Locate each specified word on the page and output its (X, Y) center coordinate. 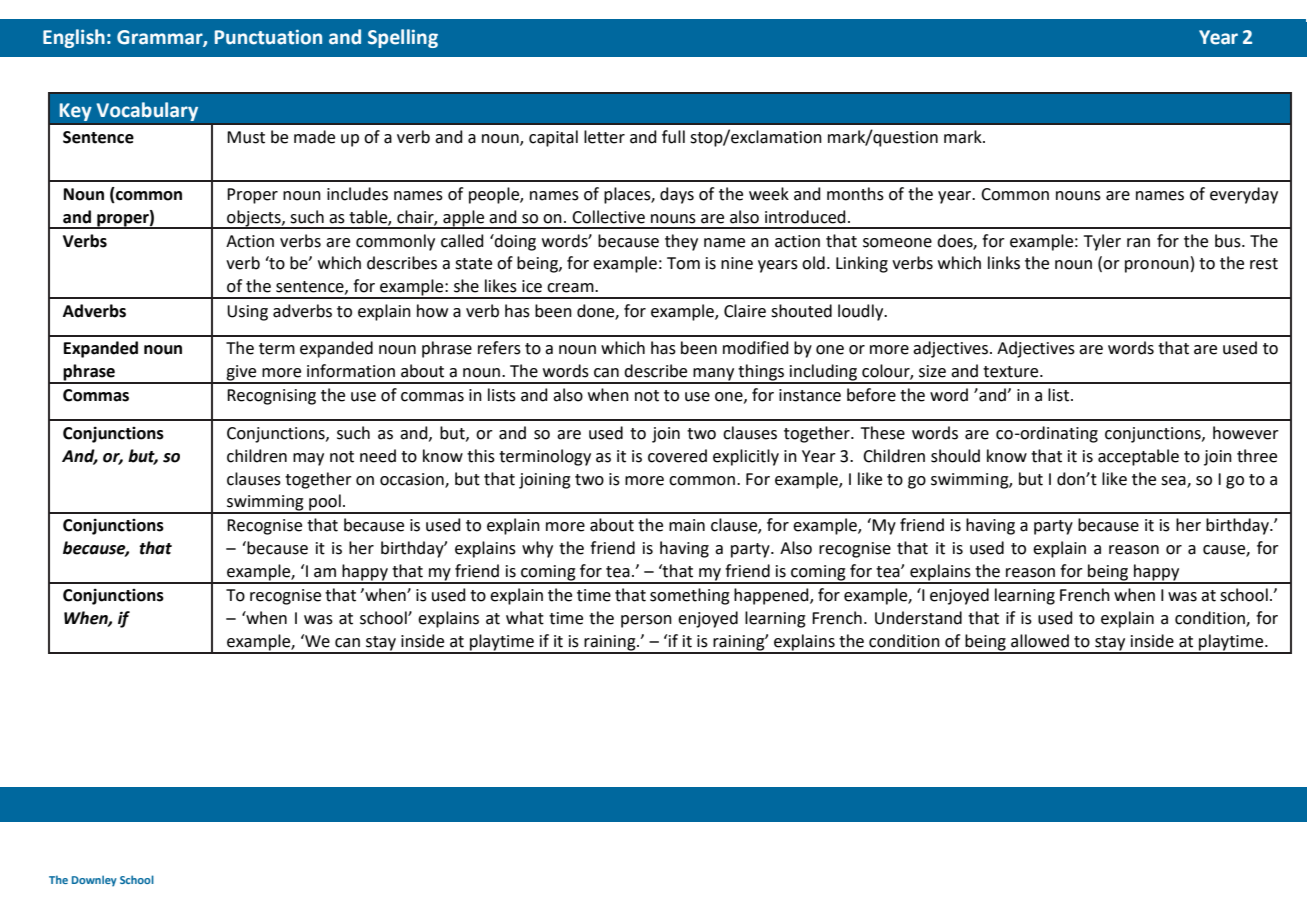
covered (677, 456)
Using (247, 313)
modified (756, 348)
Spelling (403, 38)
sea (1174, 481)
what (525, 618)
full (673, 137)
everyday (1244, 195)
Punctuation (268, 37)
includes (357, 194)
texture (1012, 372)
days (677, 195)
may (308, 459)
